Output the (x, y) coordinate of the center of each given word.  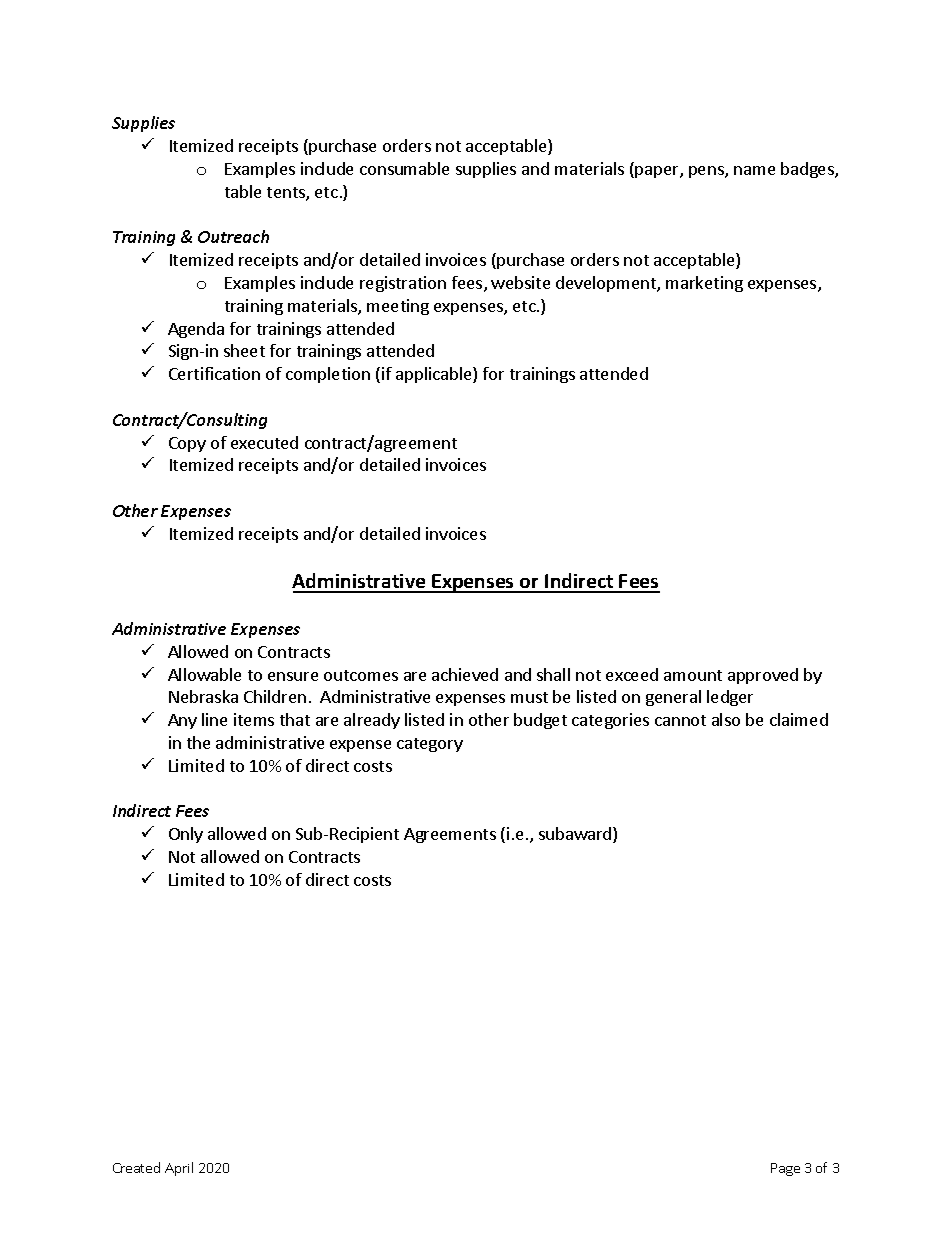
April (179, 1169)
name (754, 170)
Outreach (233, 236)
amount (693, 675)
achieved (465, 674)
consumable (404, 168)
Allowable (204, 674)
